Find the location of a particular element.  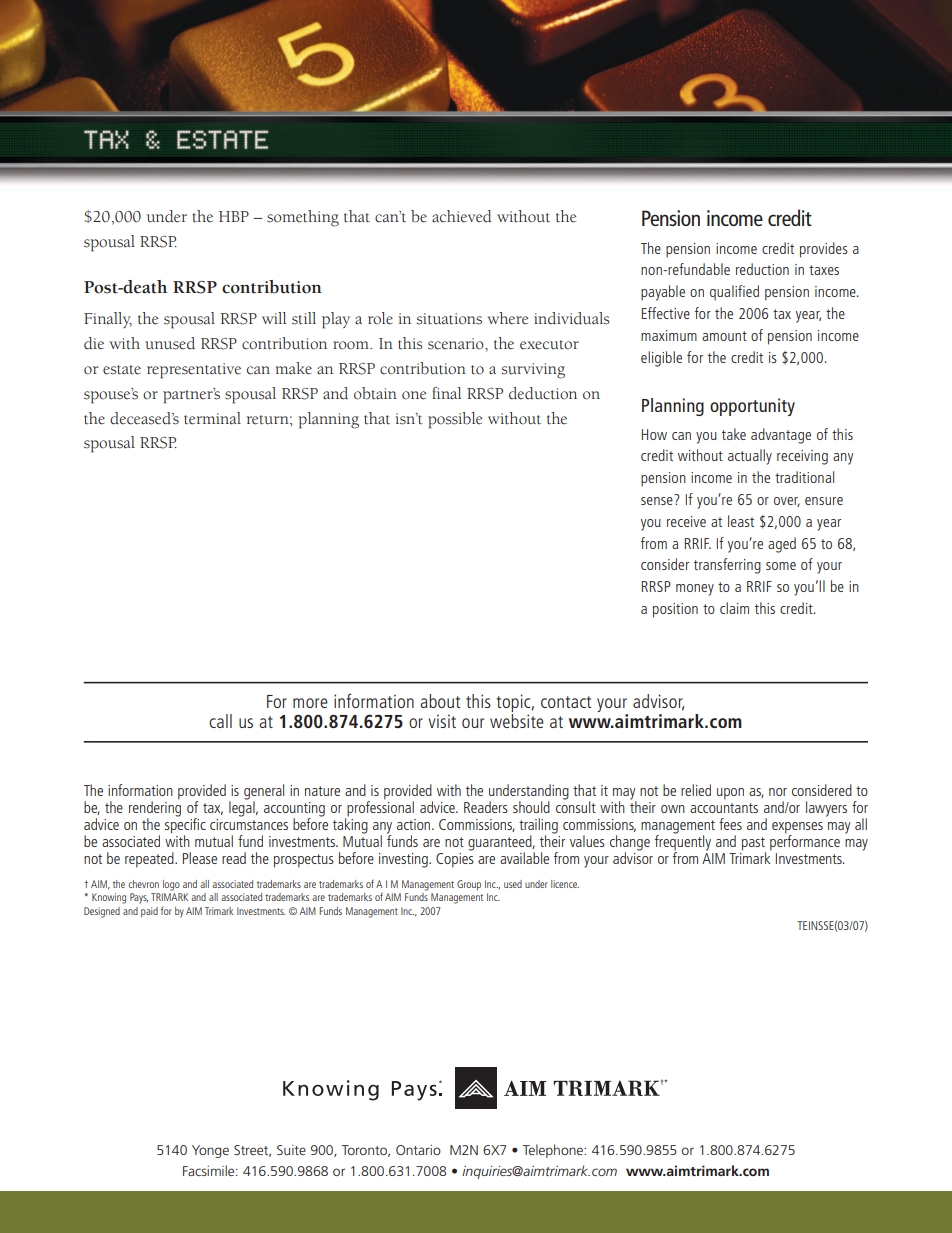

achieved is located at coordinates (462, 216).
